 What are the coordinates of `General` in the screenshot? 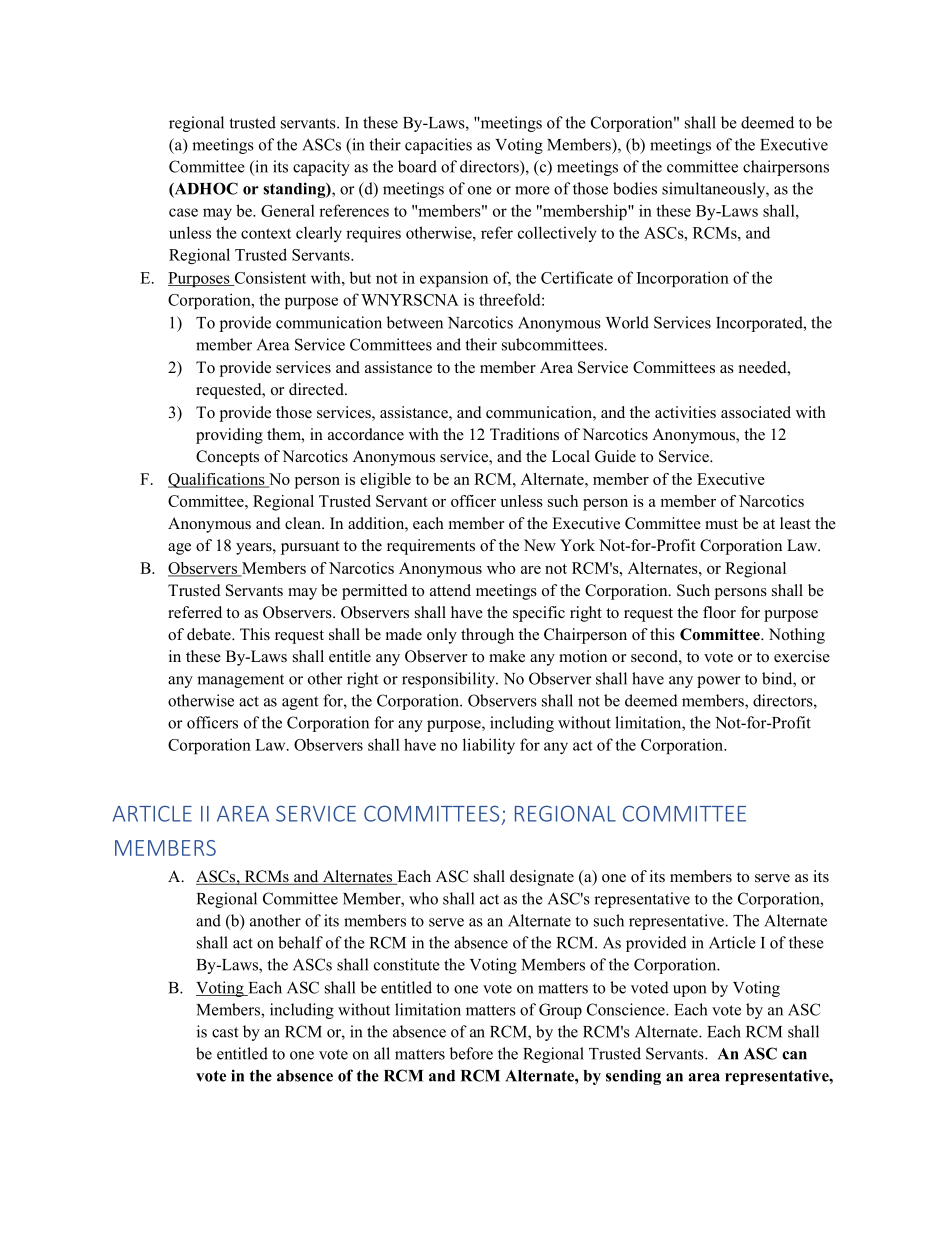 It's located at (288, 211).
